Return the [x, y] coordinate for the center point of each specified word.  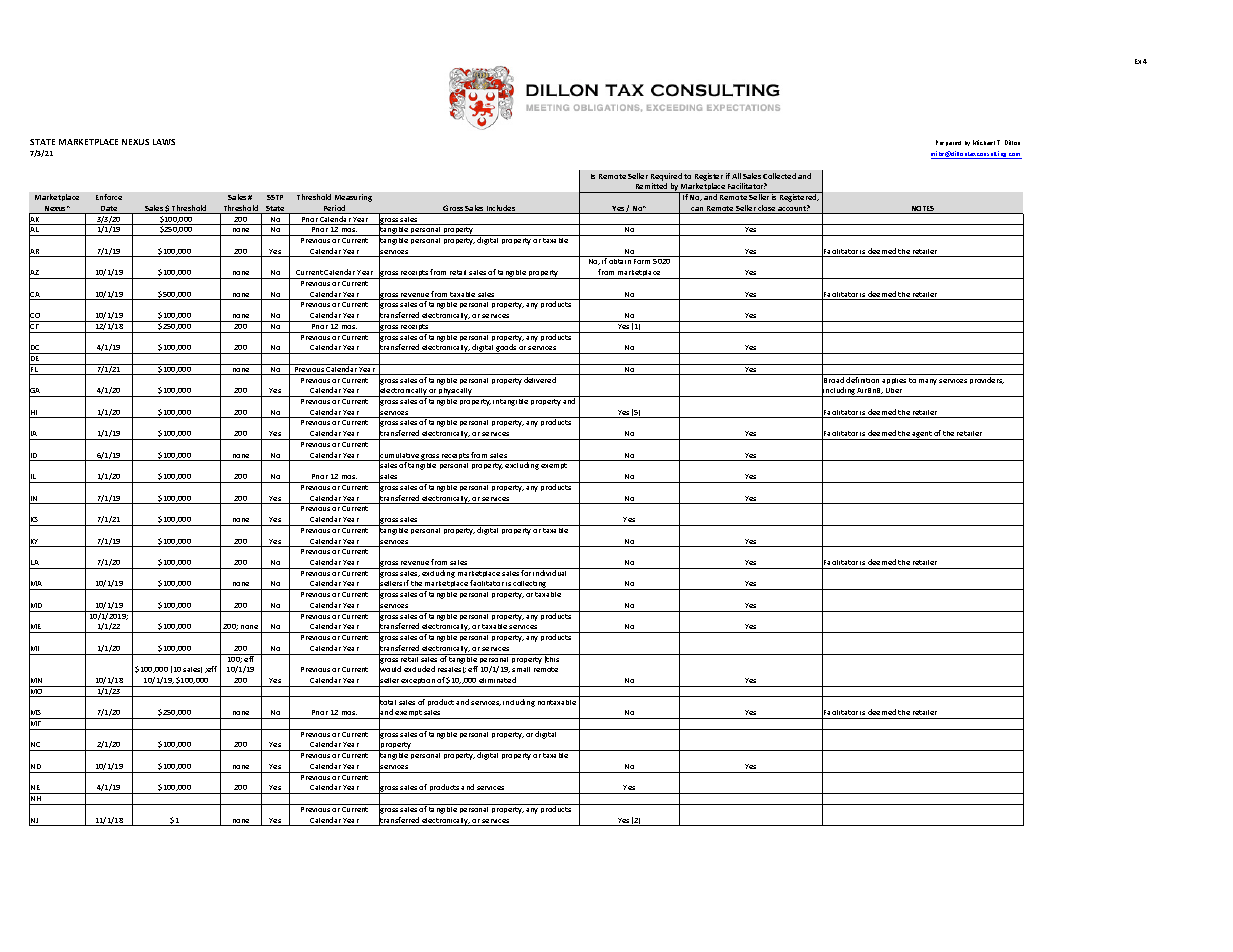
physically [456, 392]
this [553, 658]
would [390, 670]
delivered [540, 380]
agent [922, 435]
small [521, 669]
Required [666, 177]
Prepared [948, 143]
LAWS [164, 142]
